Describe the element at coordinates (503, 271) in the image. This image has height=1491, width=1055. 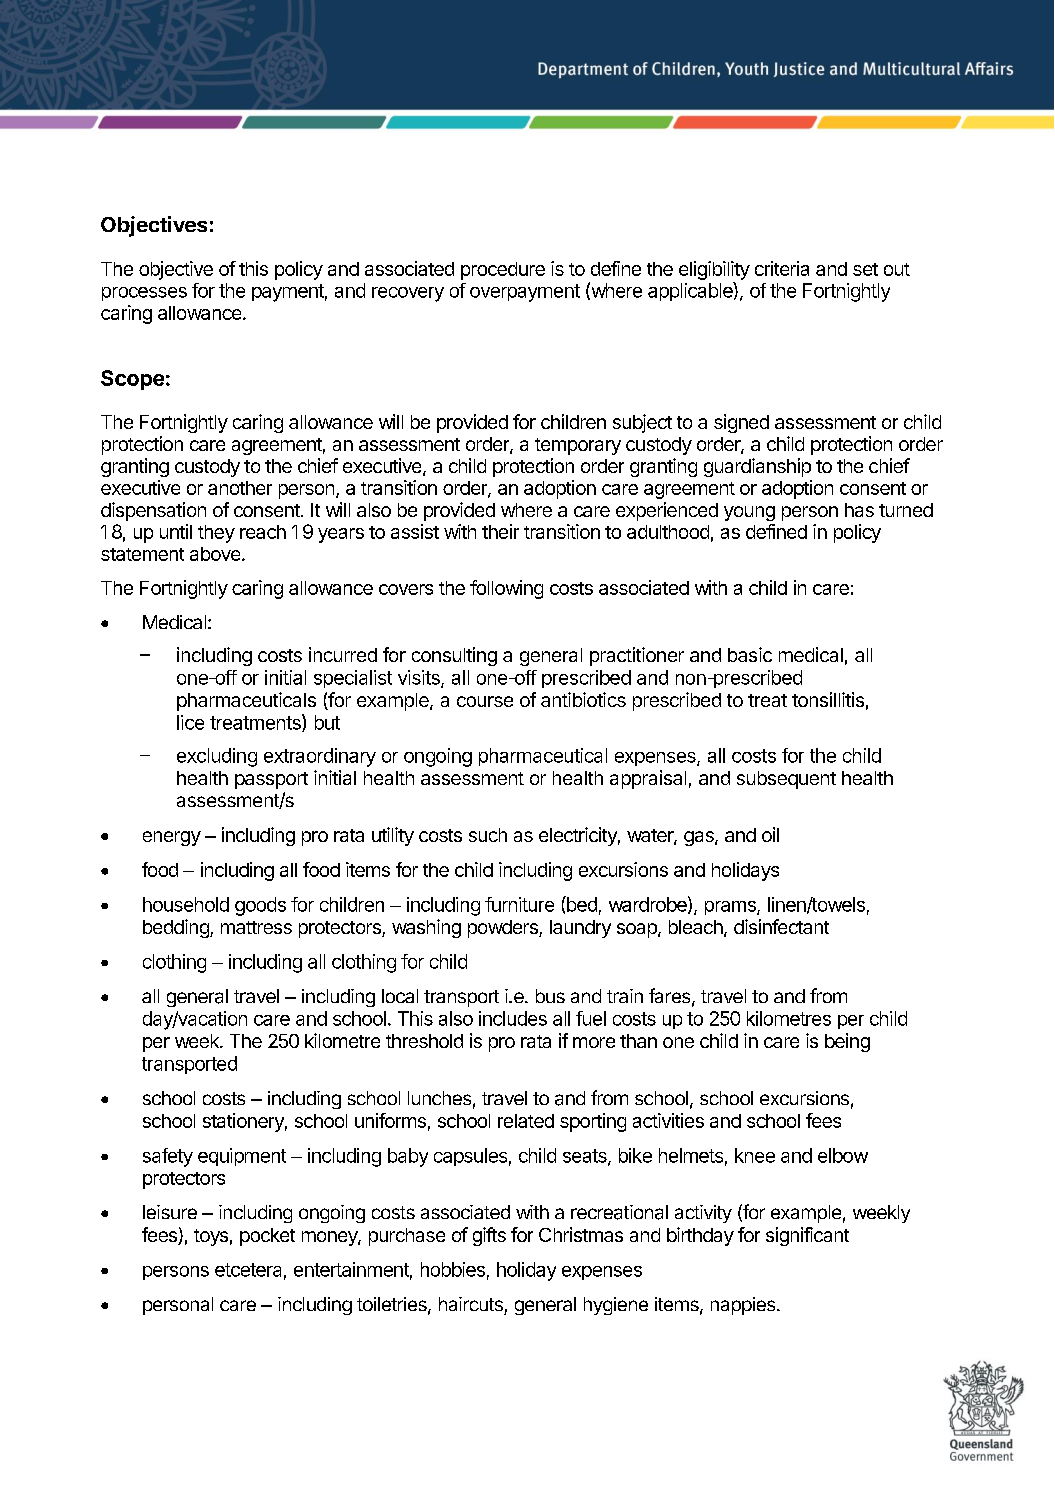
I see `procedure` at that location.
